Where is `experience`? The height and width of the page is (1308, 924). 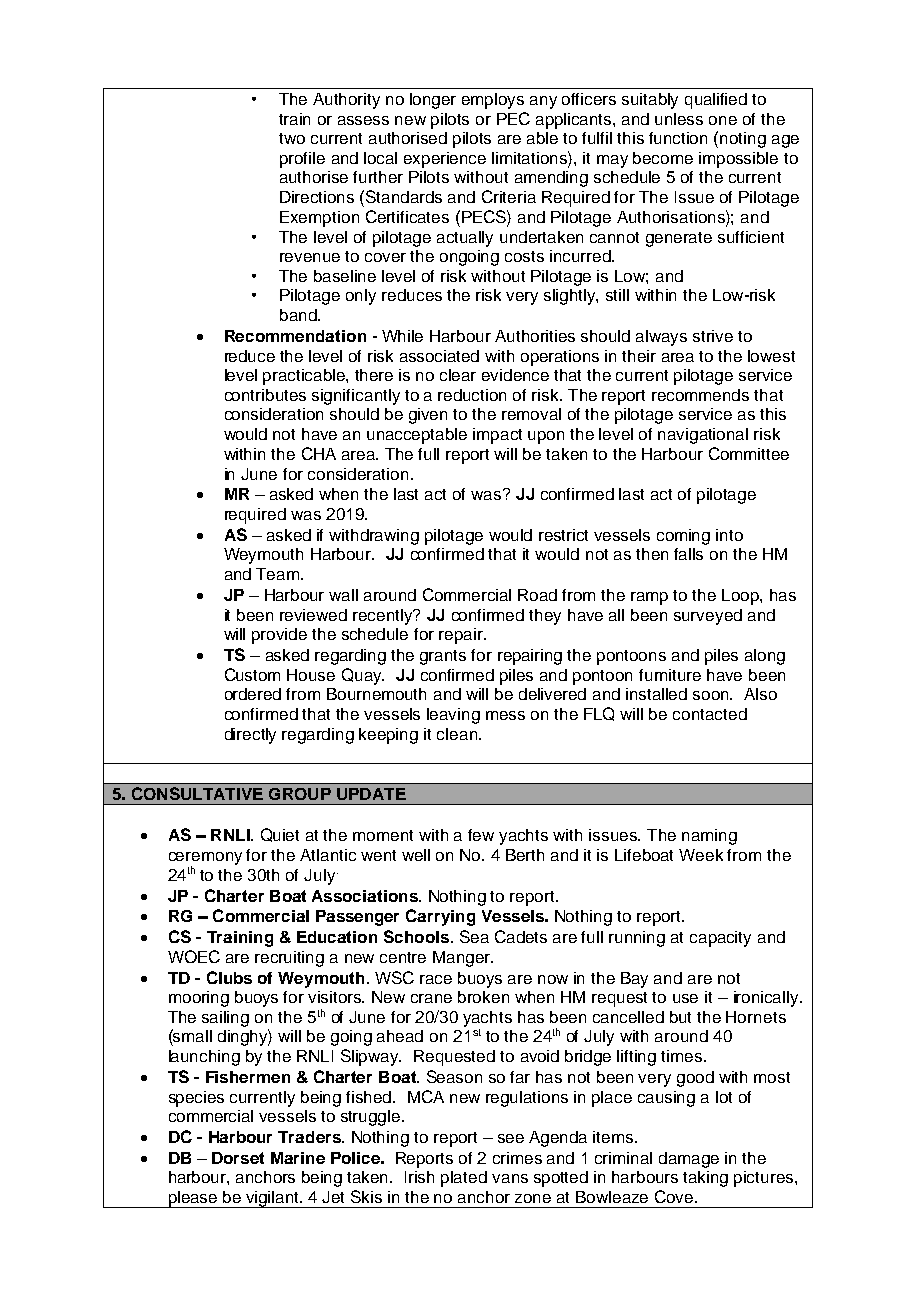 experience is located at coordinates (445, 160).
